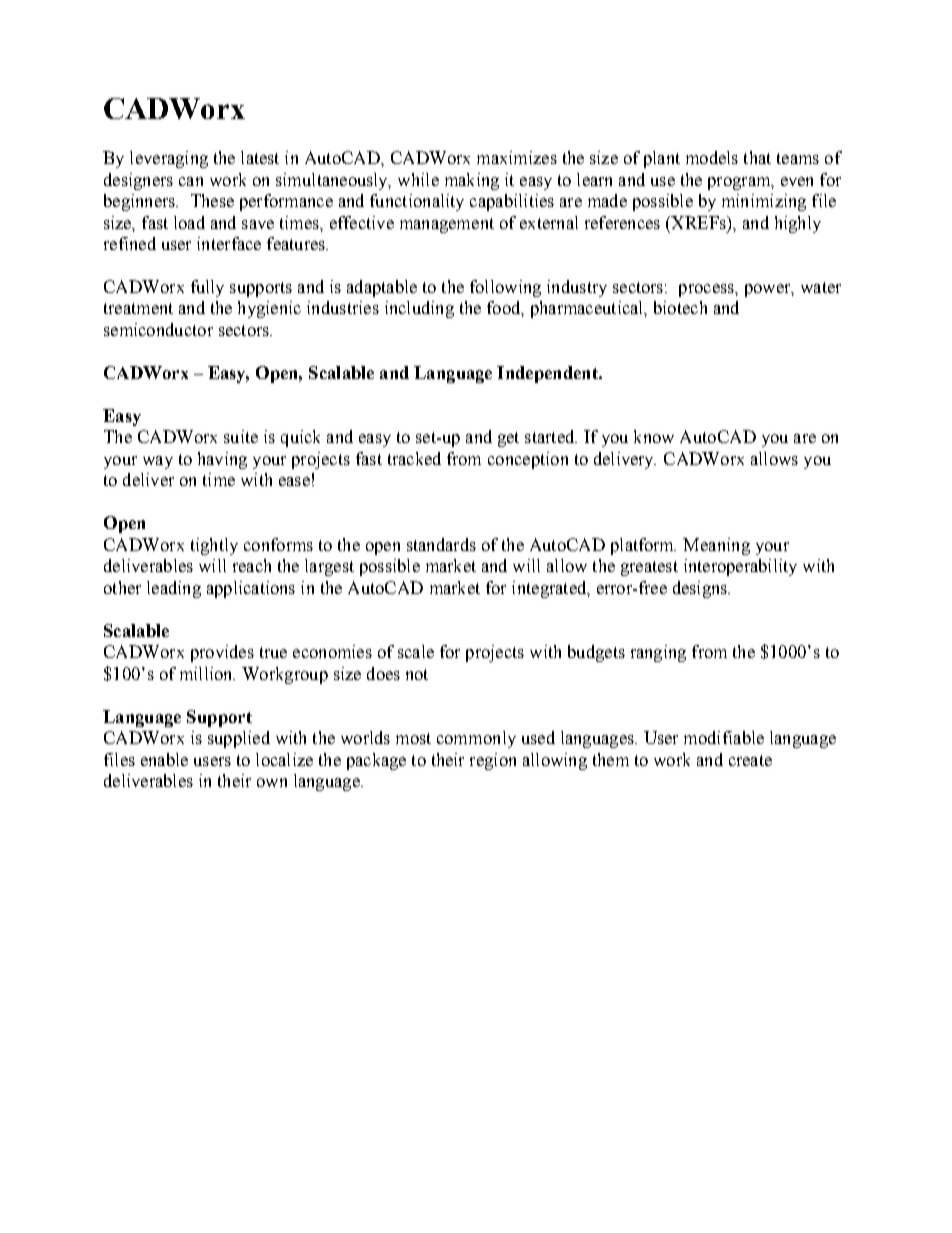 The height and width of the image is (1233, 952). Describe the element at coordinates (750, 760) in the image. I see `create` at that location.
